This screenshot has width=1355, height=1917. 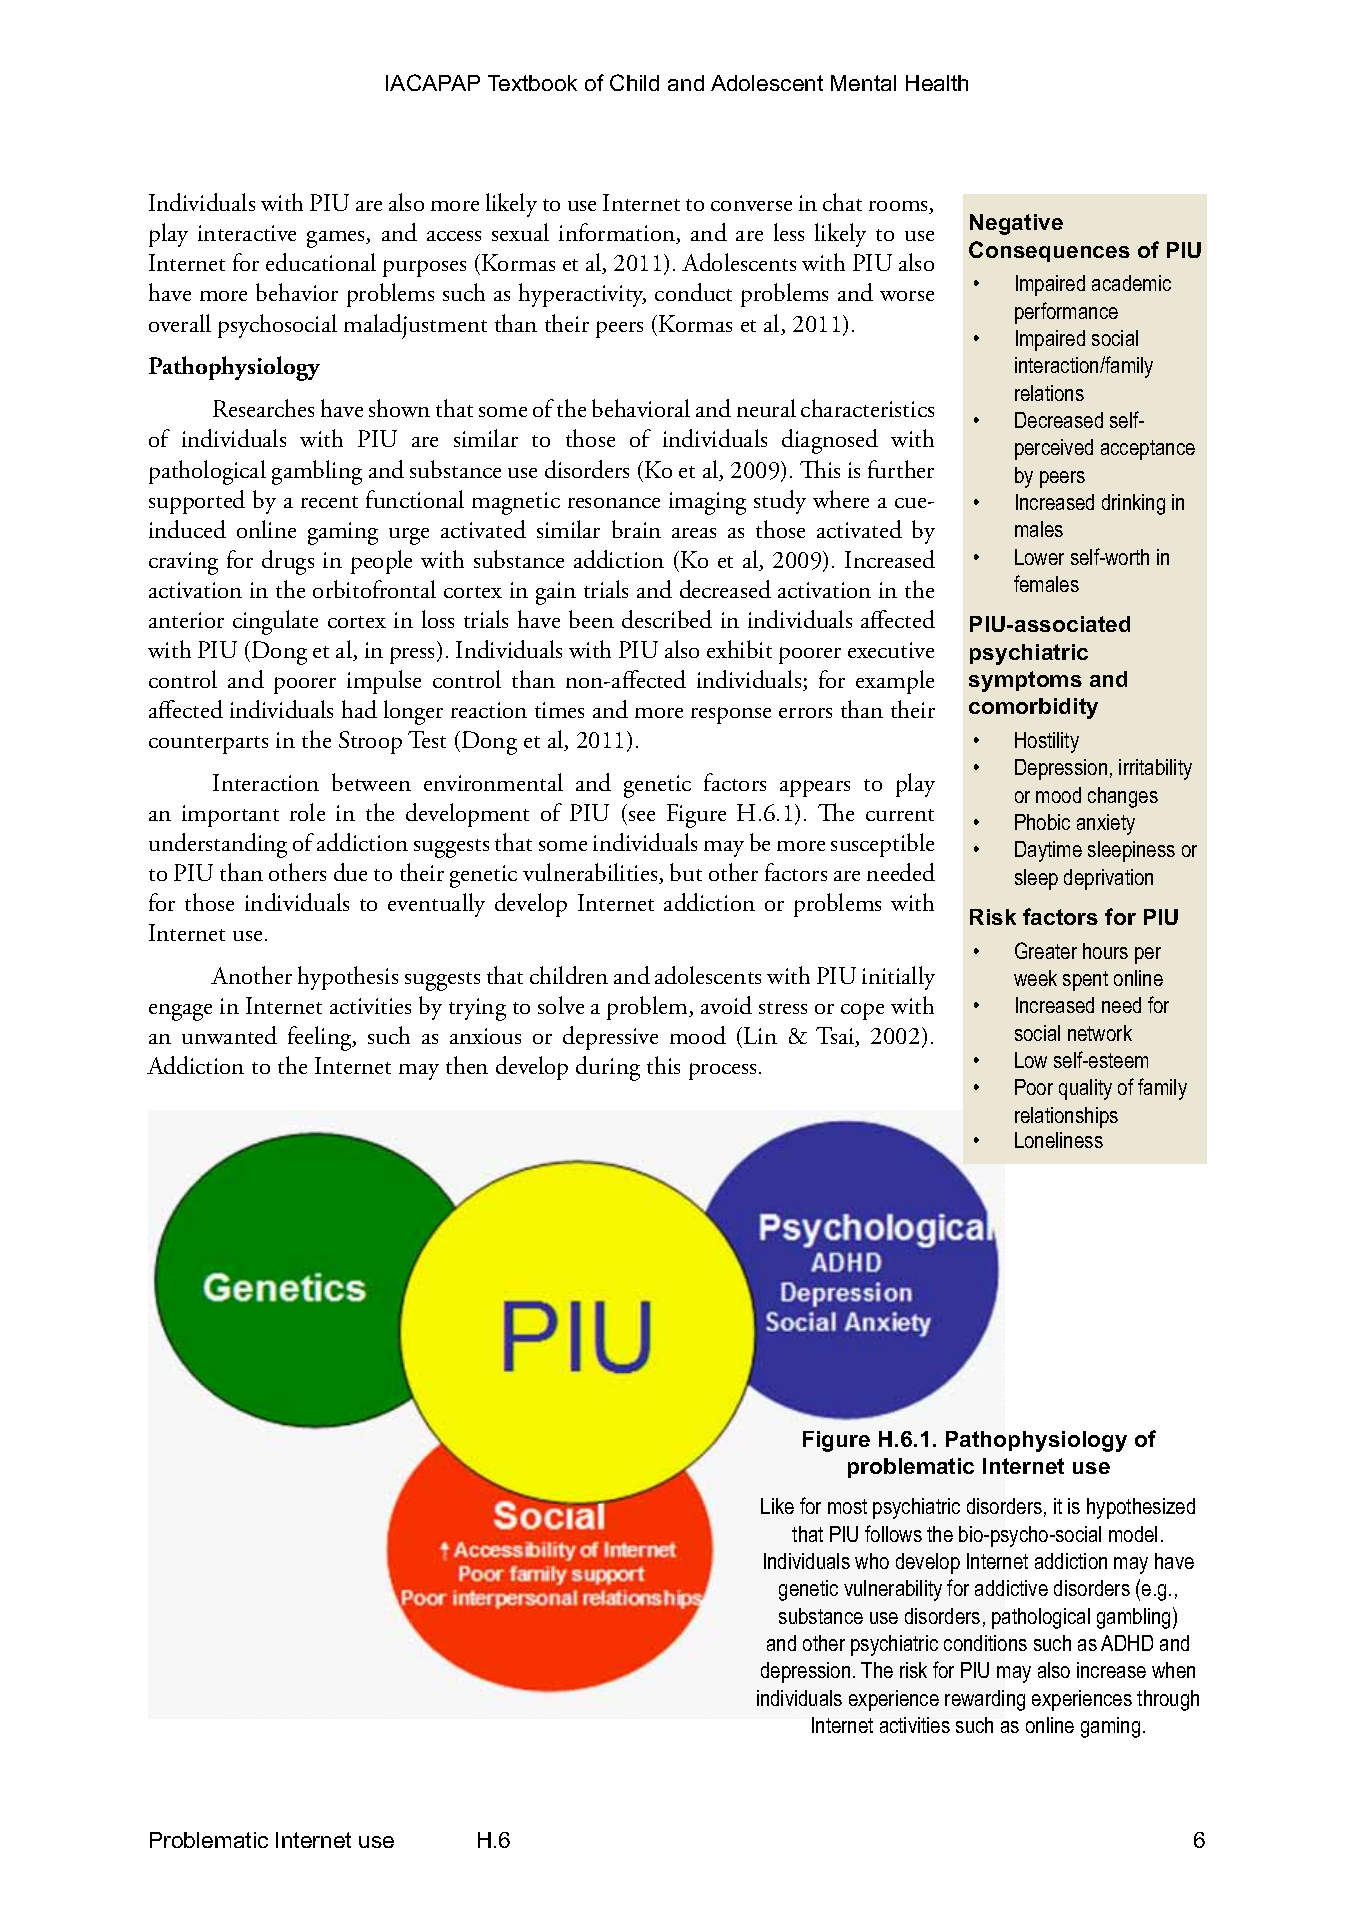 What do you see at coordinates (751, 206) in the screenshot?
I see `converse` at bounding box center [751, 206].
